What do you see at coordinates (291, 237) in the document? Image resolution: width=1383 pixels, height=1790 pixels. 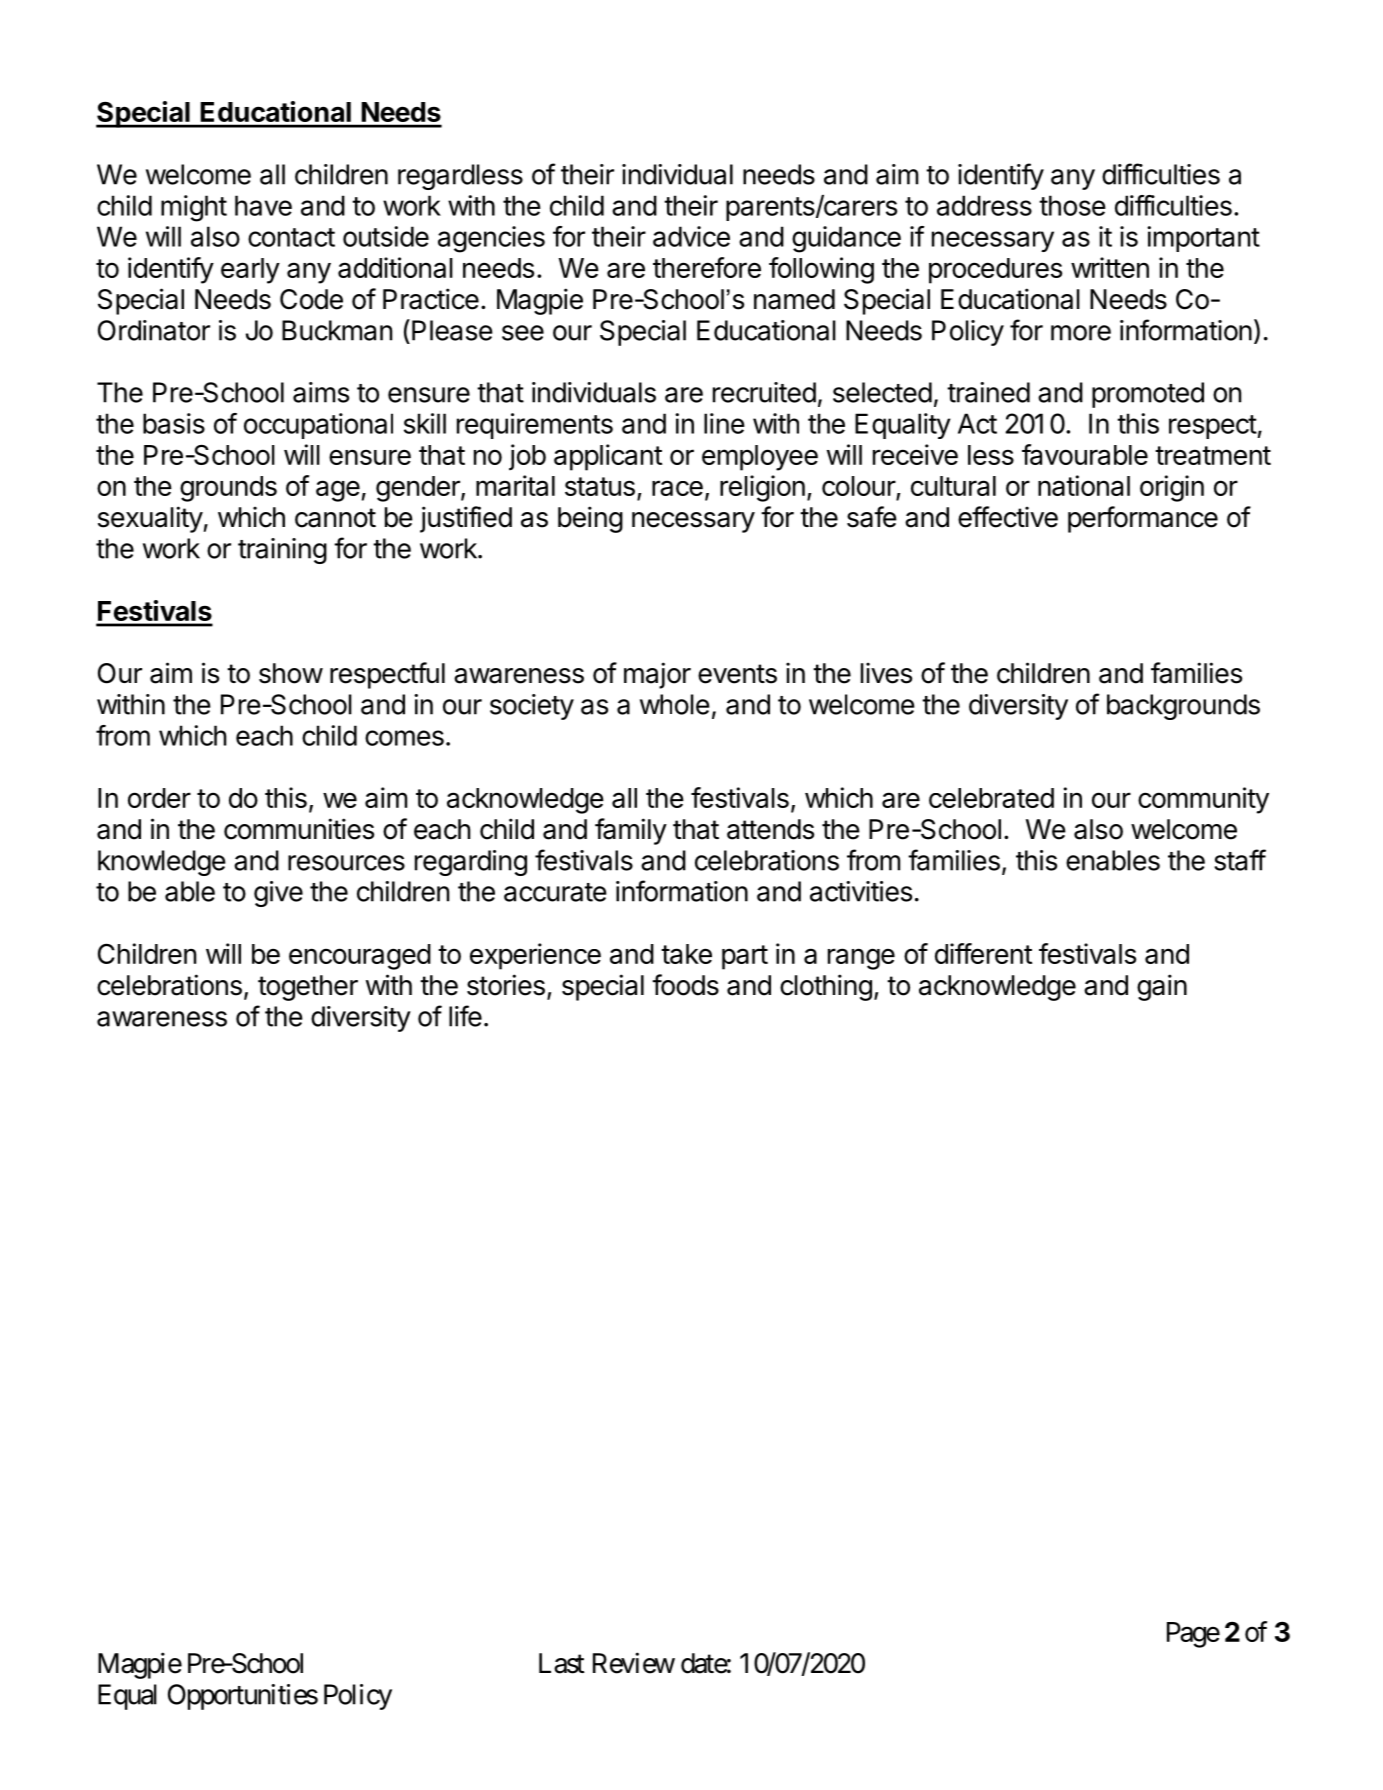 I see `contact` at bounding box center [291, 237].
